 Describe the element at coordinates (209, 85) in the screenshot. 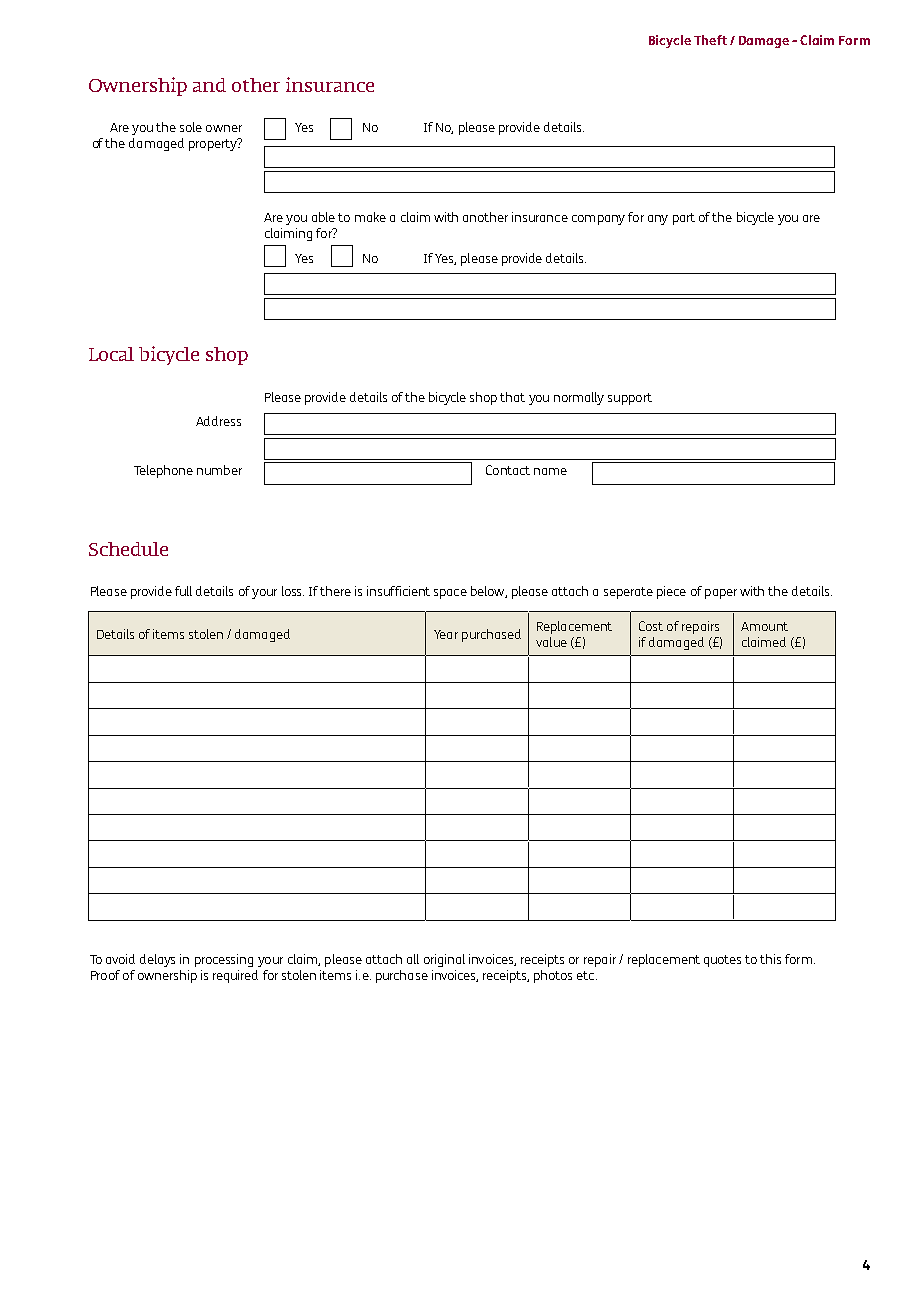

I see `and` at that location.
